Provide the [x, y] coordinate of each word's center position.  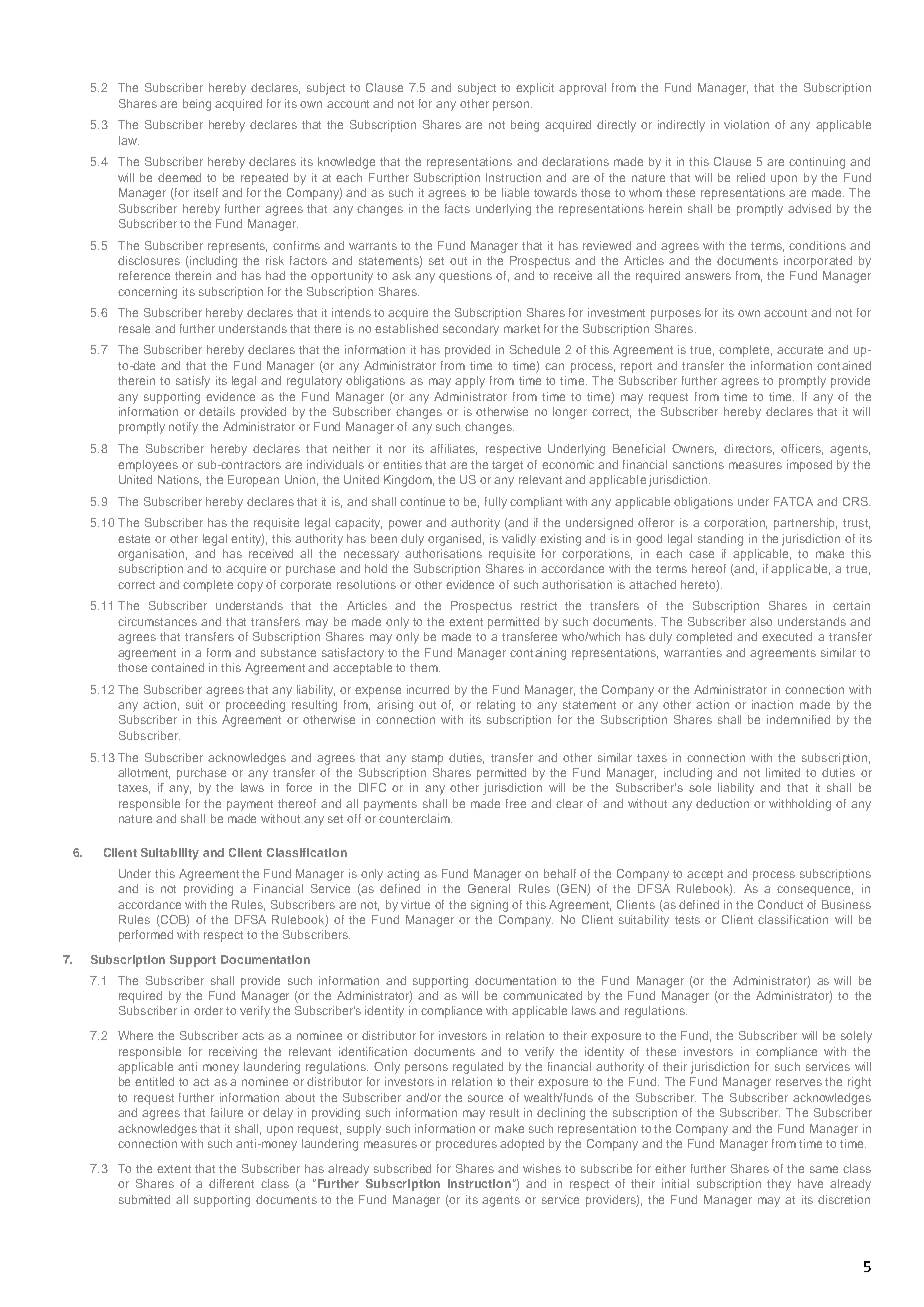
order [208, 1010]
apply [470, 382]
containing [538, 654]
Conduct [780, 904]
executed [787, 636]
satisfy [193, 382]
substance [288, 652]
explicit [535, 89]
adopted [522, 1145]
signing [489, 906]
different [231, 1183]
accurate [800, 350]
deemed [179, 177]
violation [746, 124]
